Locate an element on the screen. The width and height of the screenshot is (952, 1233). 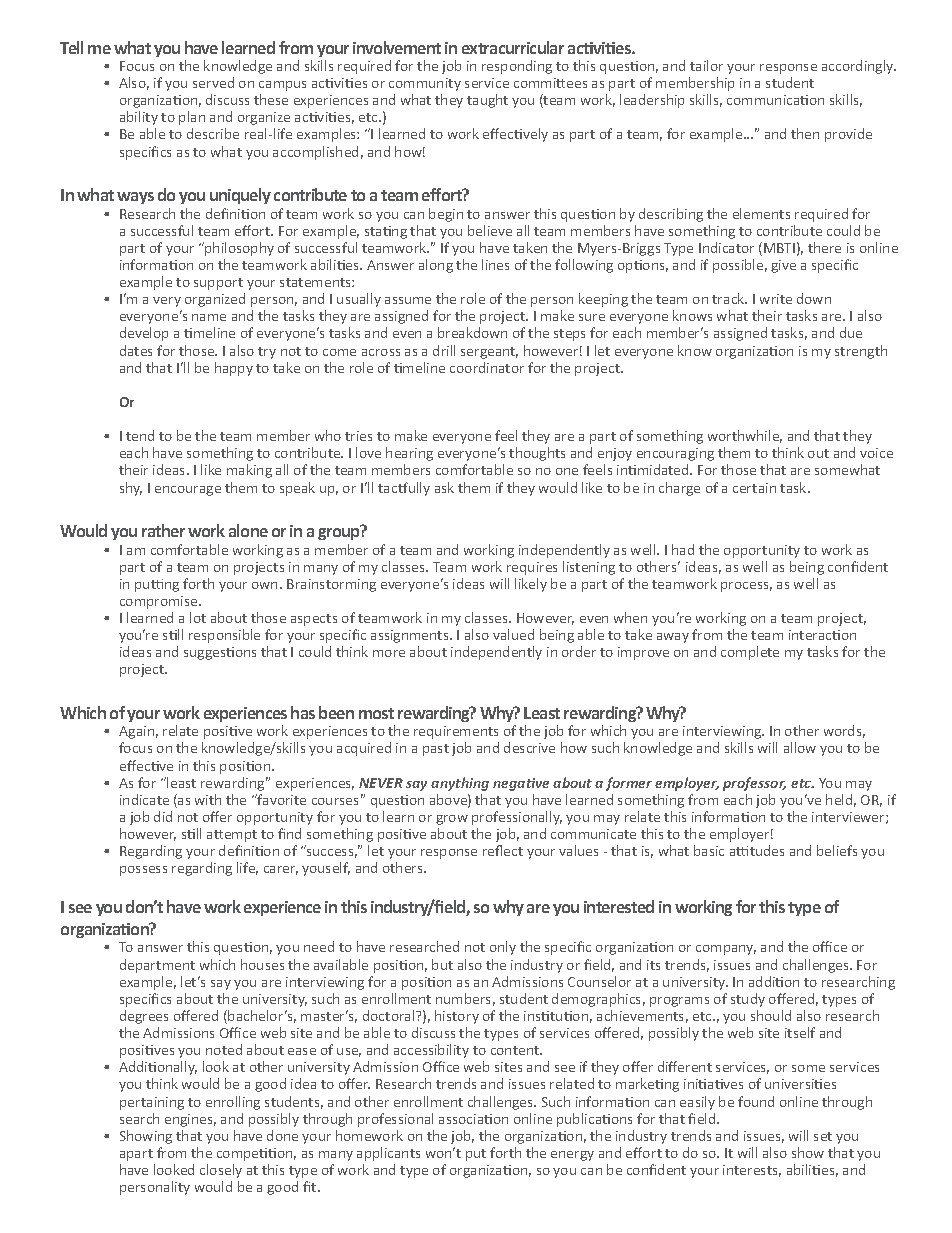
tend is located at coordinates (140, 435).
